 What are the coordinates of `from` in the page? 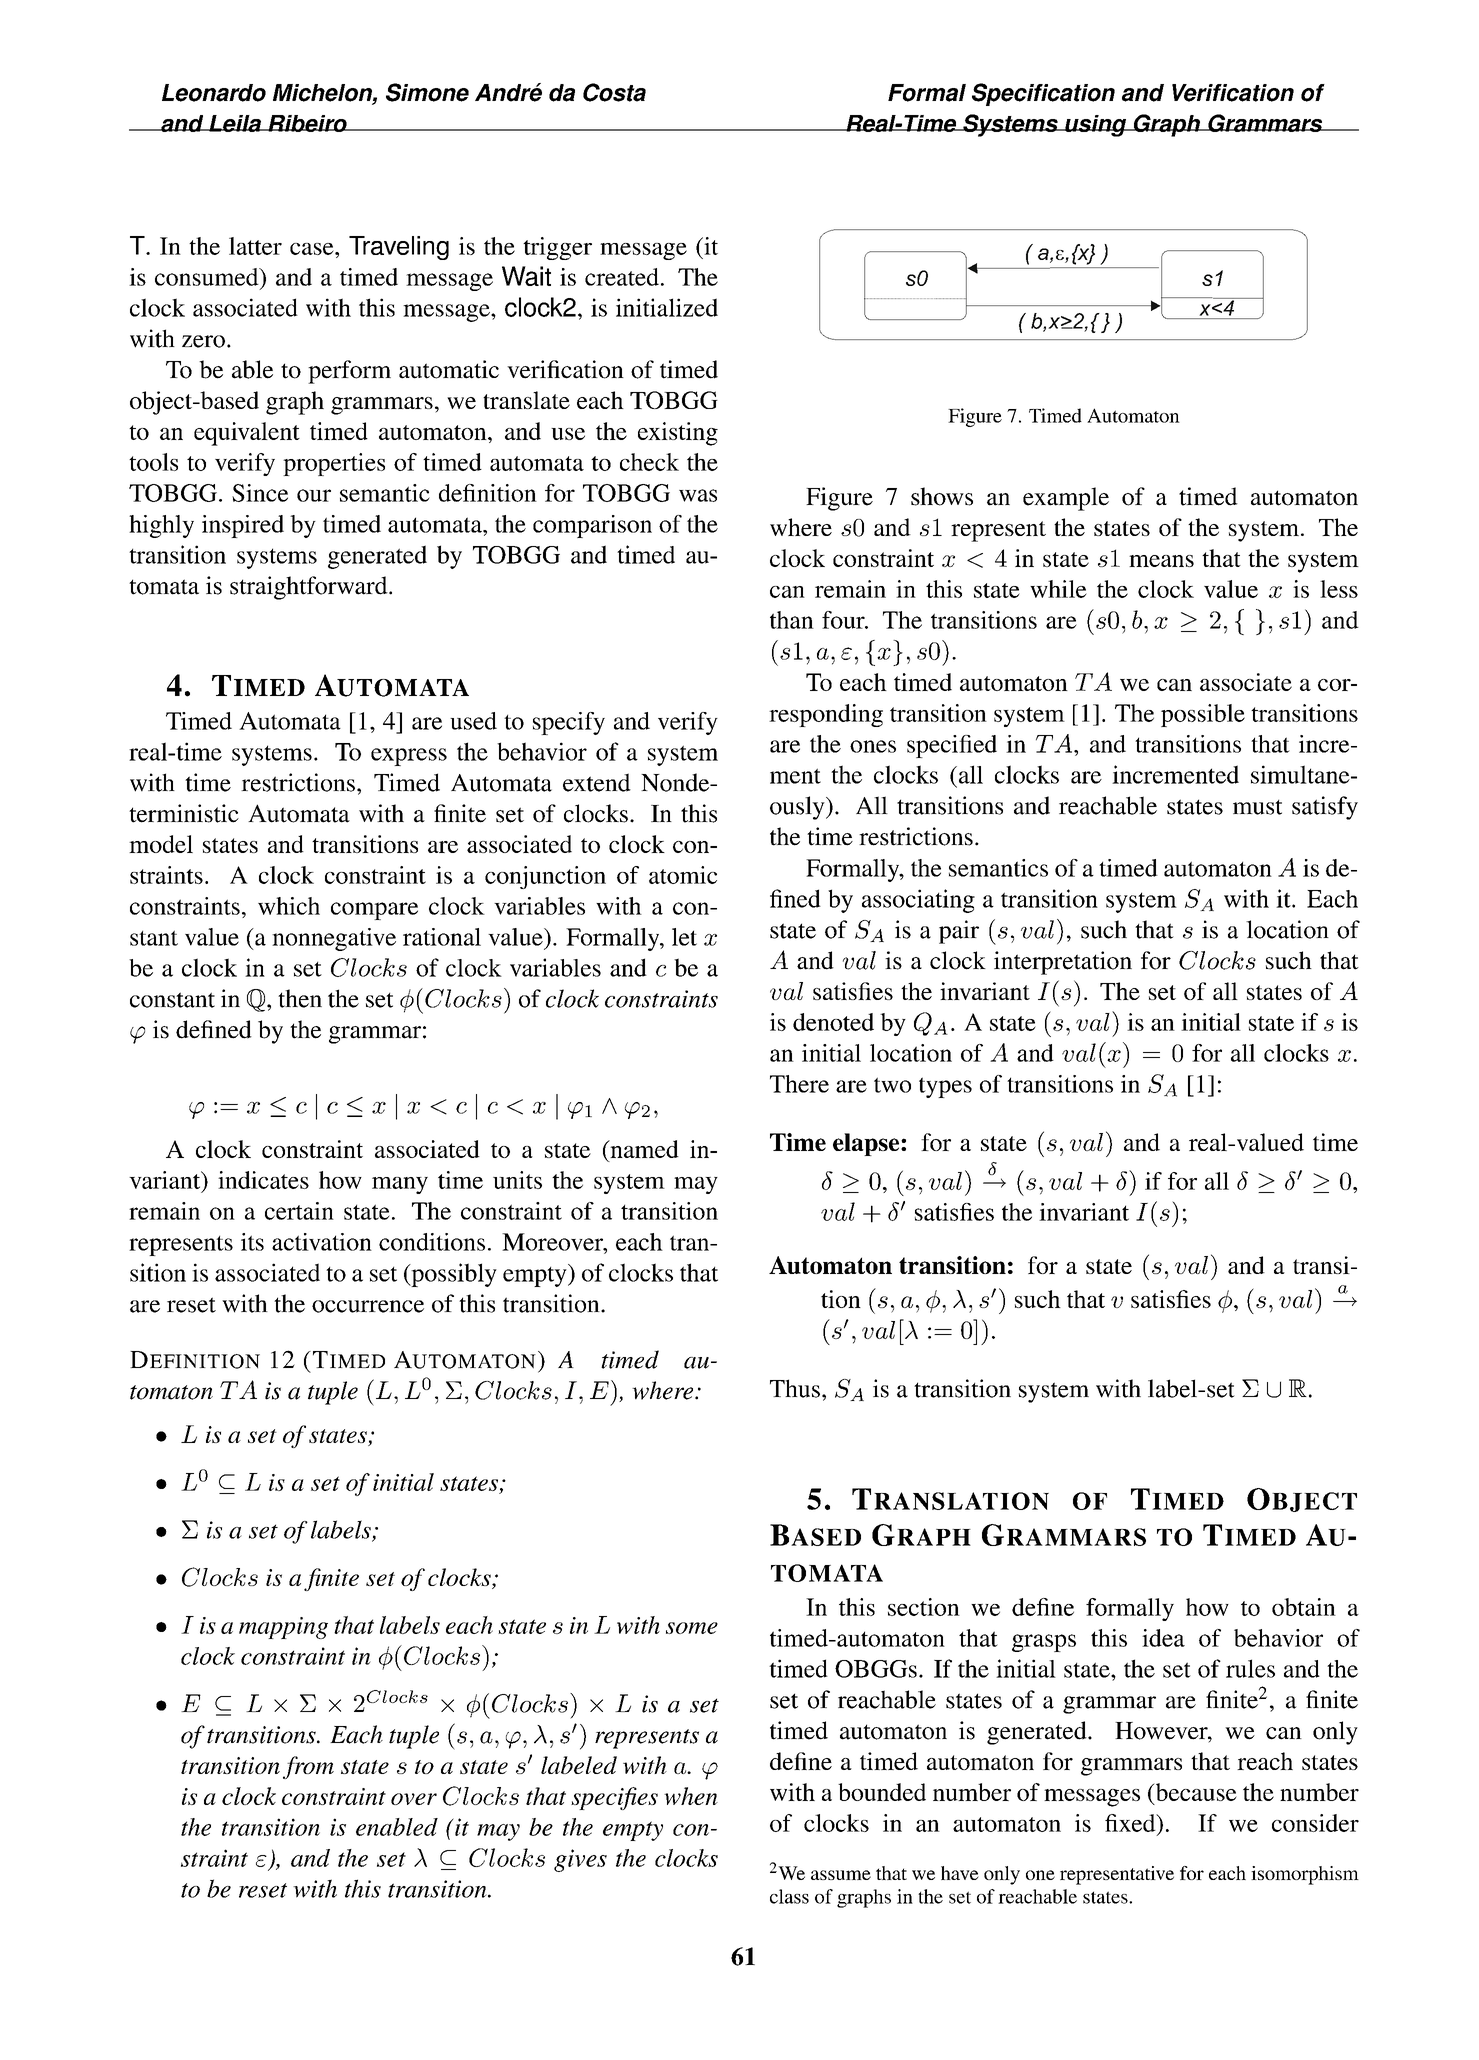 It's located at (308, 1767).
